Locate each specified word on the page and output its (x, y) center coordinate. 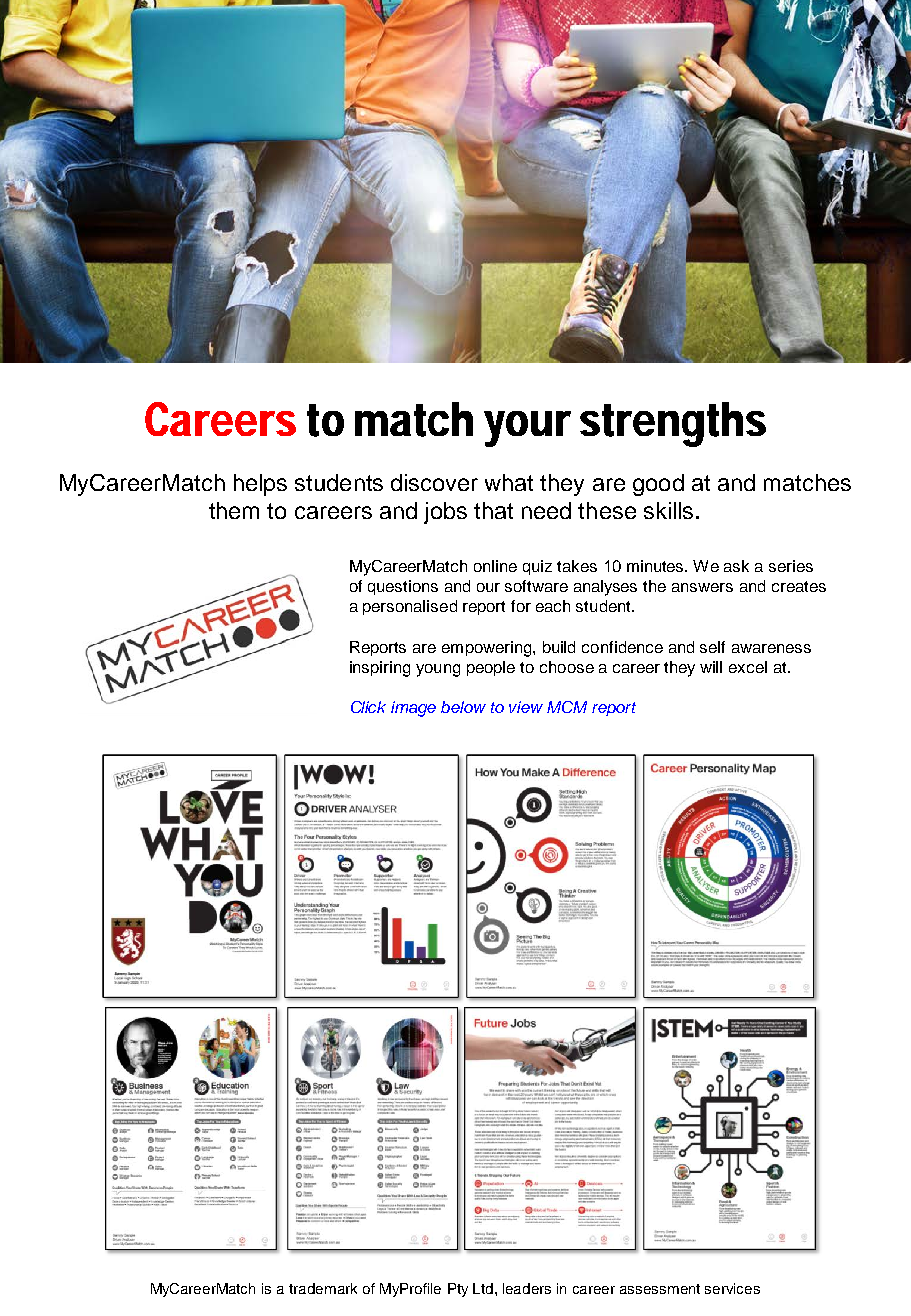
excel (748, 667)
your (527, 429)
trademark (323, 1288)
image (413, 709)
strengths (673, 424)
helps (260, 485)
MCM (567, 707)
